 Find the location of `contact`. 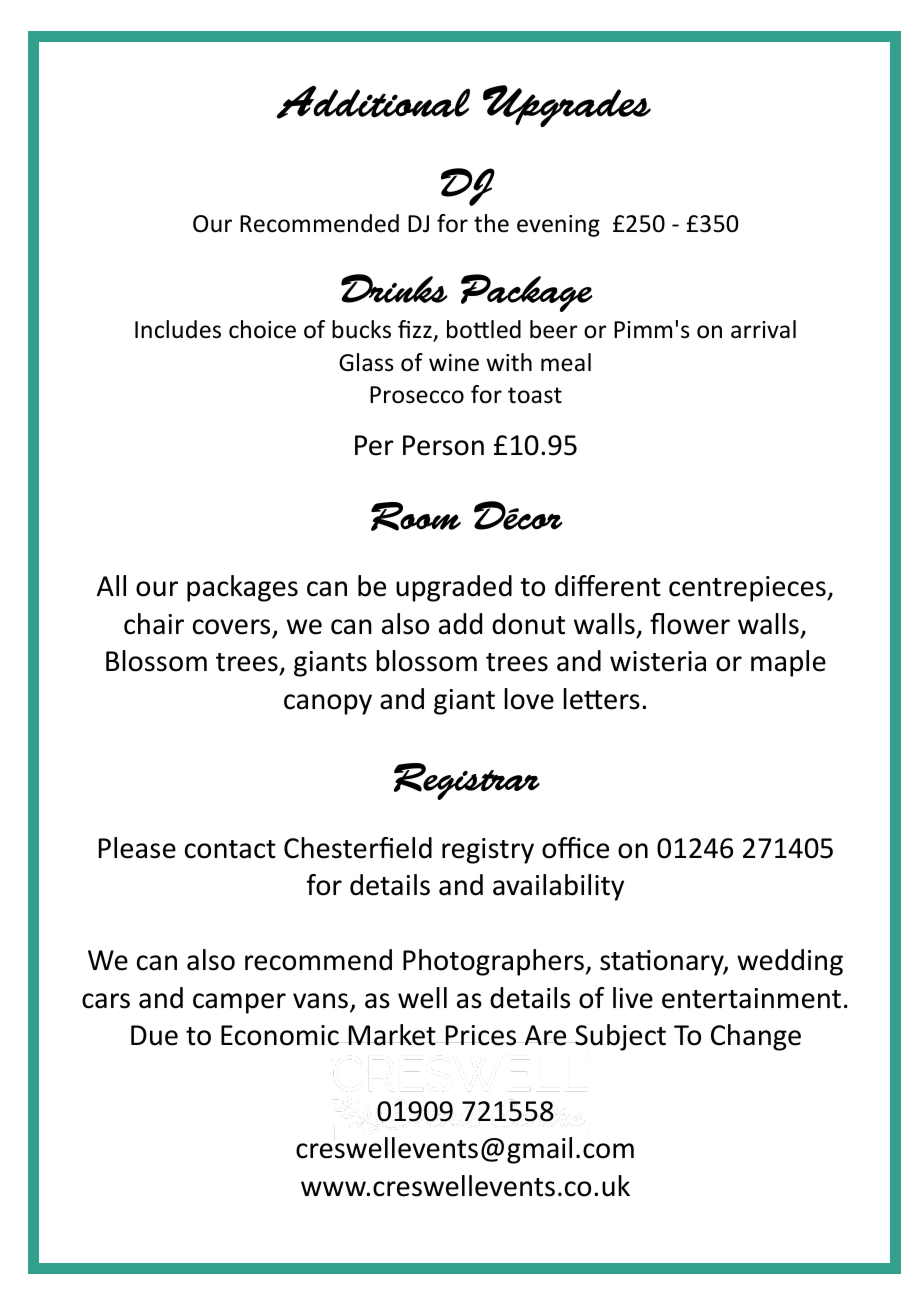

contact is located at coordinates (230, 849).
